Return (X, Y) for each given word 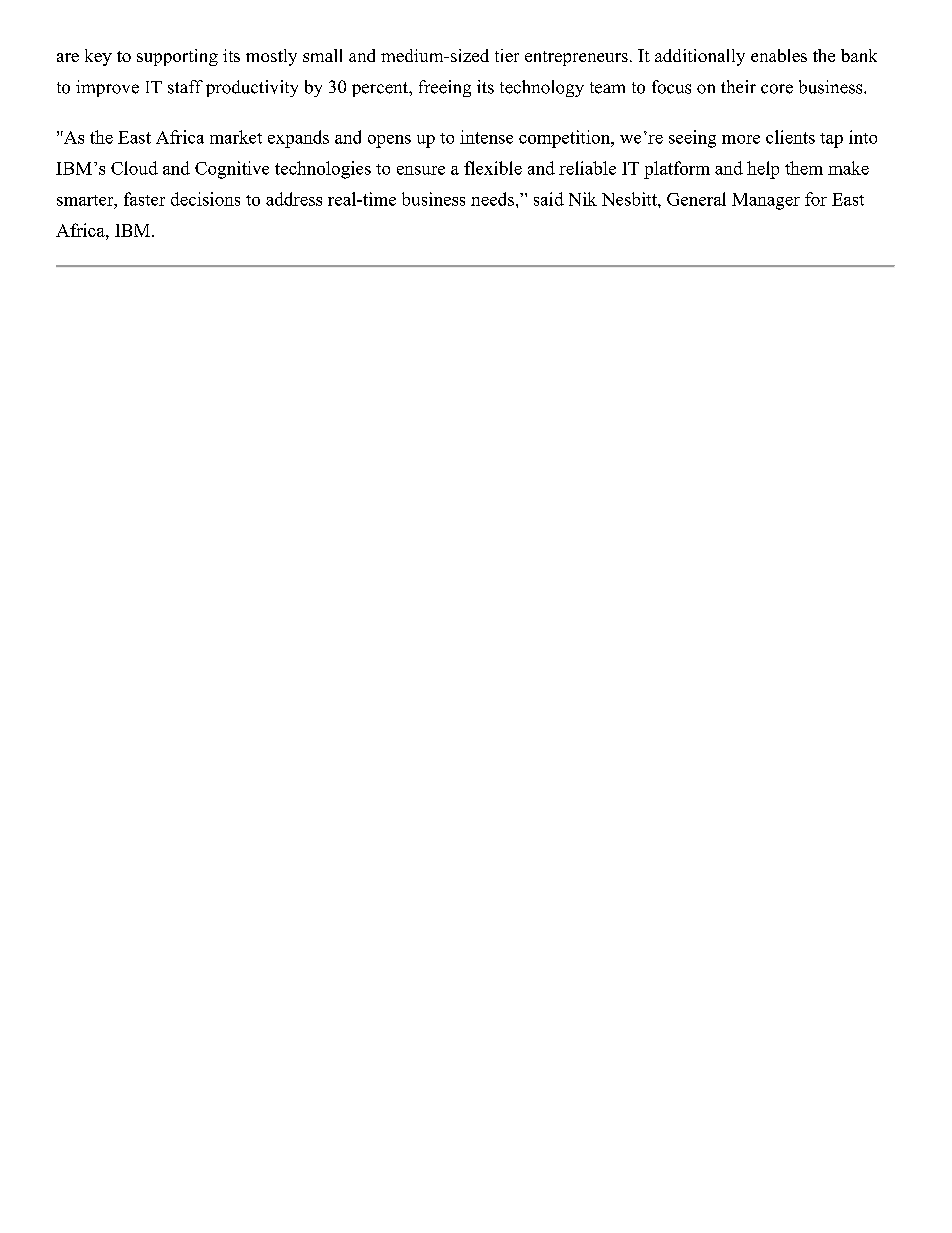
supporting (177, 57)
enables (779, 55)
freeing (445, 88)
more (741, 139)
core (777, 89)
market (236, 137)
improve (107, 88)
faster (144, 199)
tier (507, 55)
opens (389, 141)
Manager (766, 201)
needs (492, 199)
